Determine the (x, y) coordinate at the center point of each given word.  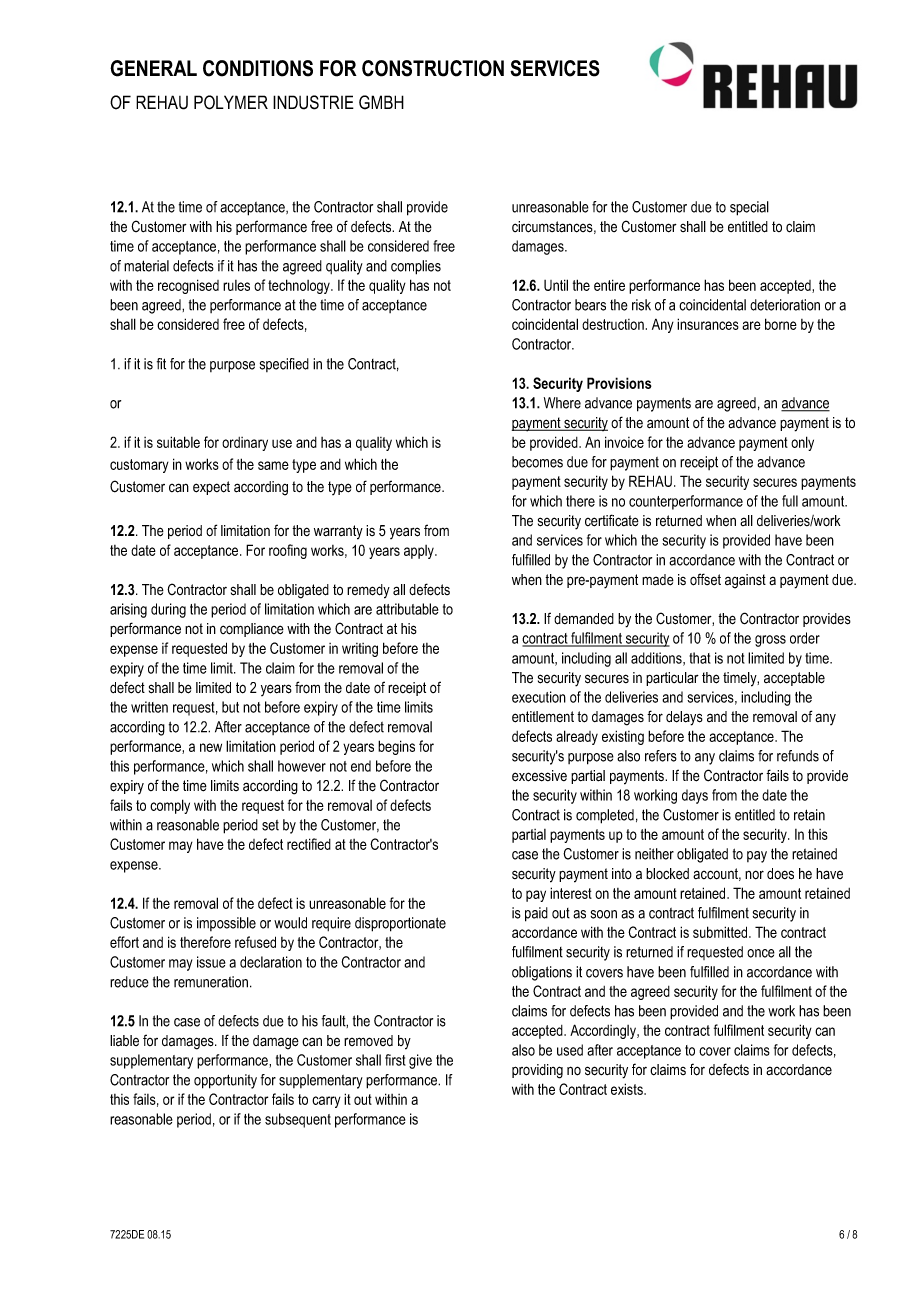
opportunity (225, 1081)
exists (628, 1089)
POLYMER (231, 102)
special (749, 208)
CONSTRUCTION (433, 68)
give (420, 1061)
